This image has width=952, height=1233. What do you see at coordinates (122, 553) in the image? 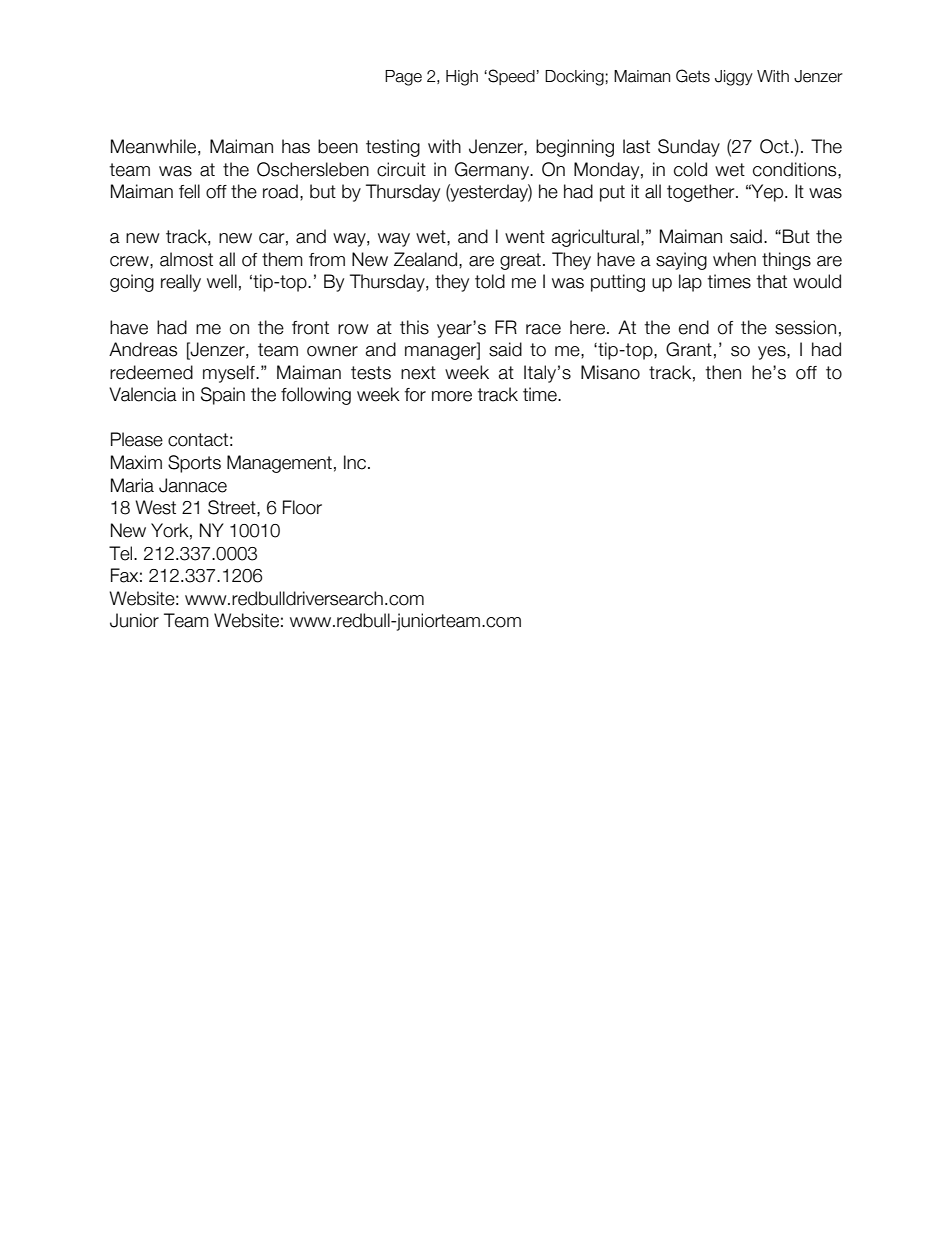
I see `Tel` at bounding box center [122, 553].
